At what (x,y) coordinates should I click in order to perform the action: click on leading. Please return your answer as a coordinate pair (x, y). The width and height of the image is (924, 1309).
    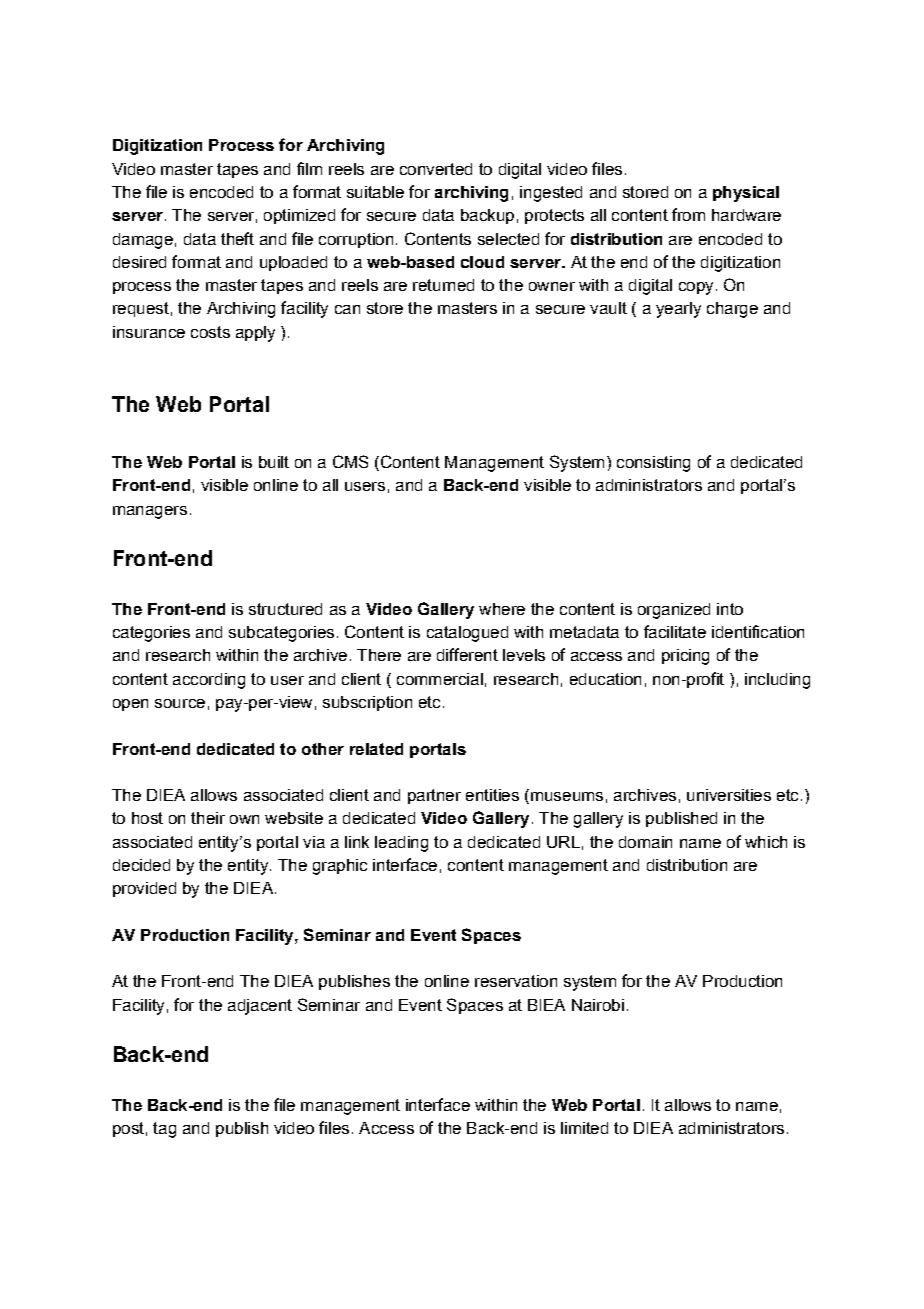
    Looking at the image, I should click on (401, 844).
